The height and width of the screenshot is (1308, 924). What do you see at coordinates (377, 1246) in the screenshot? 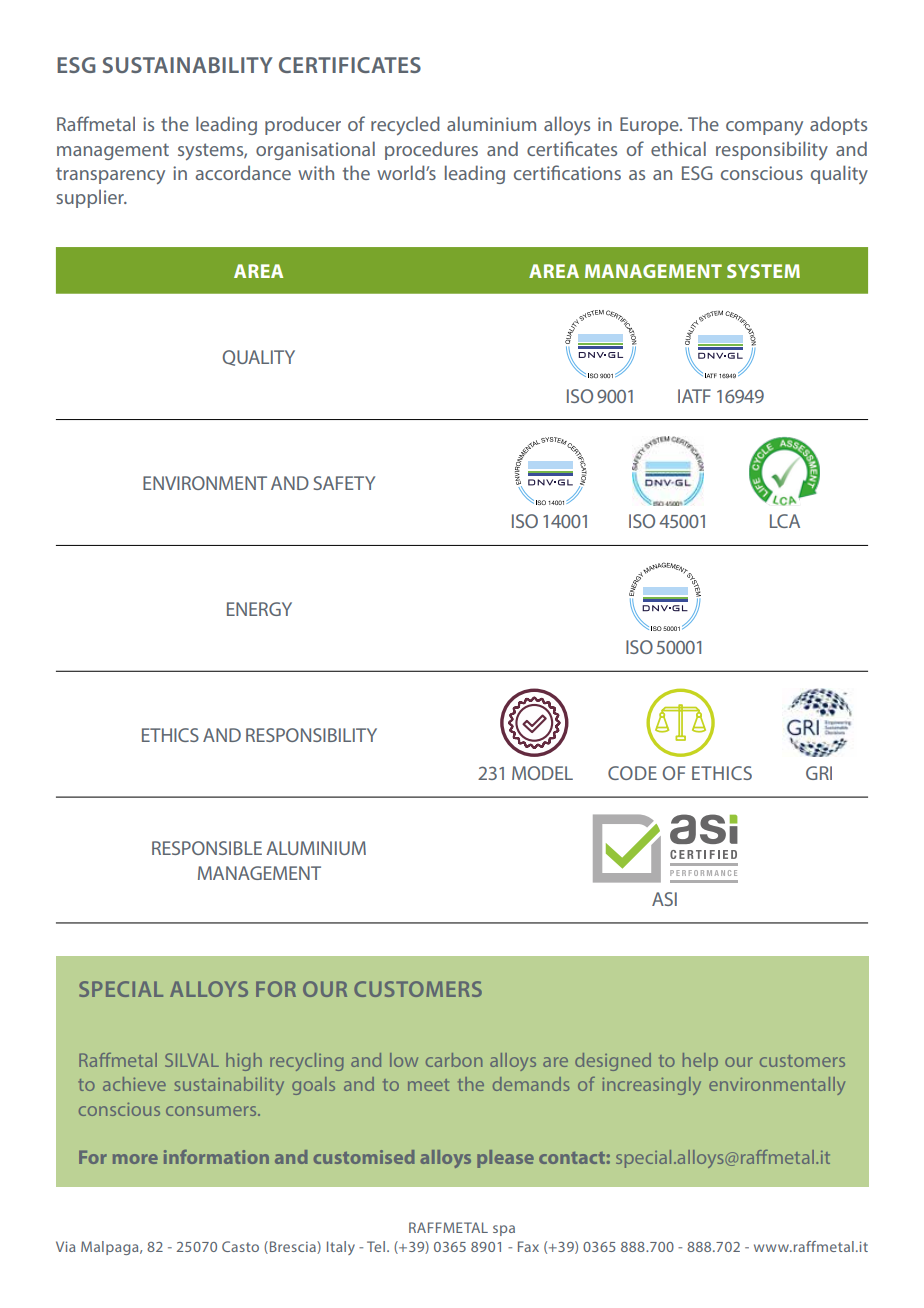
I see `Tel` at bounding box center [377, 1246].
